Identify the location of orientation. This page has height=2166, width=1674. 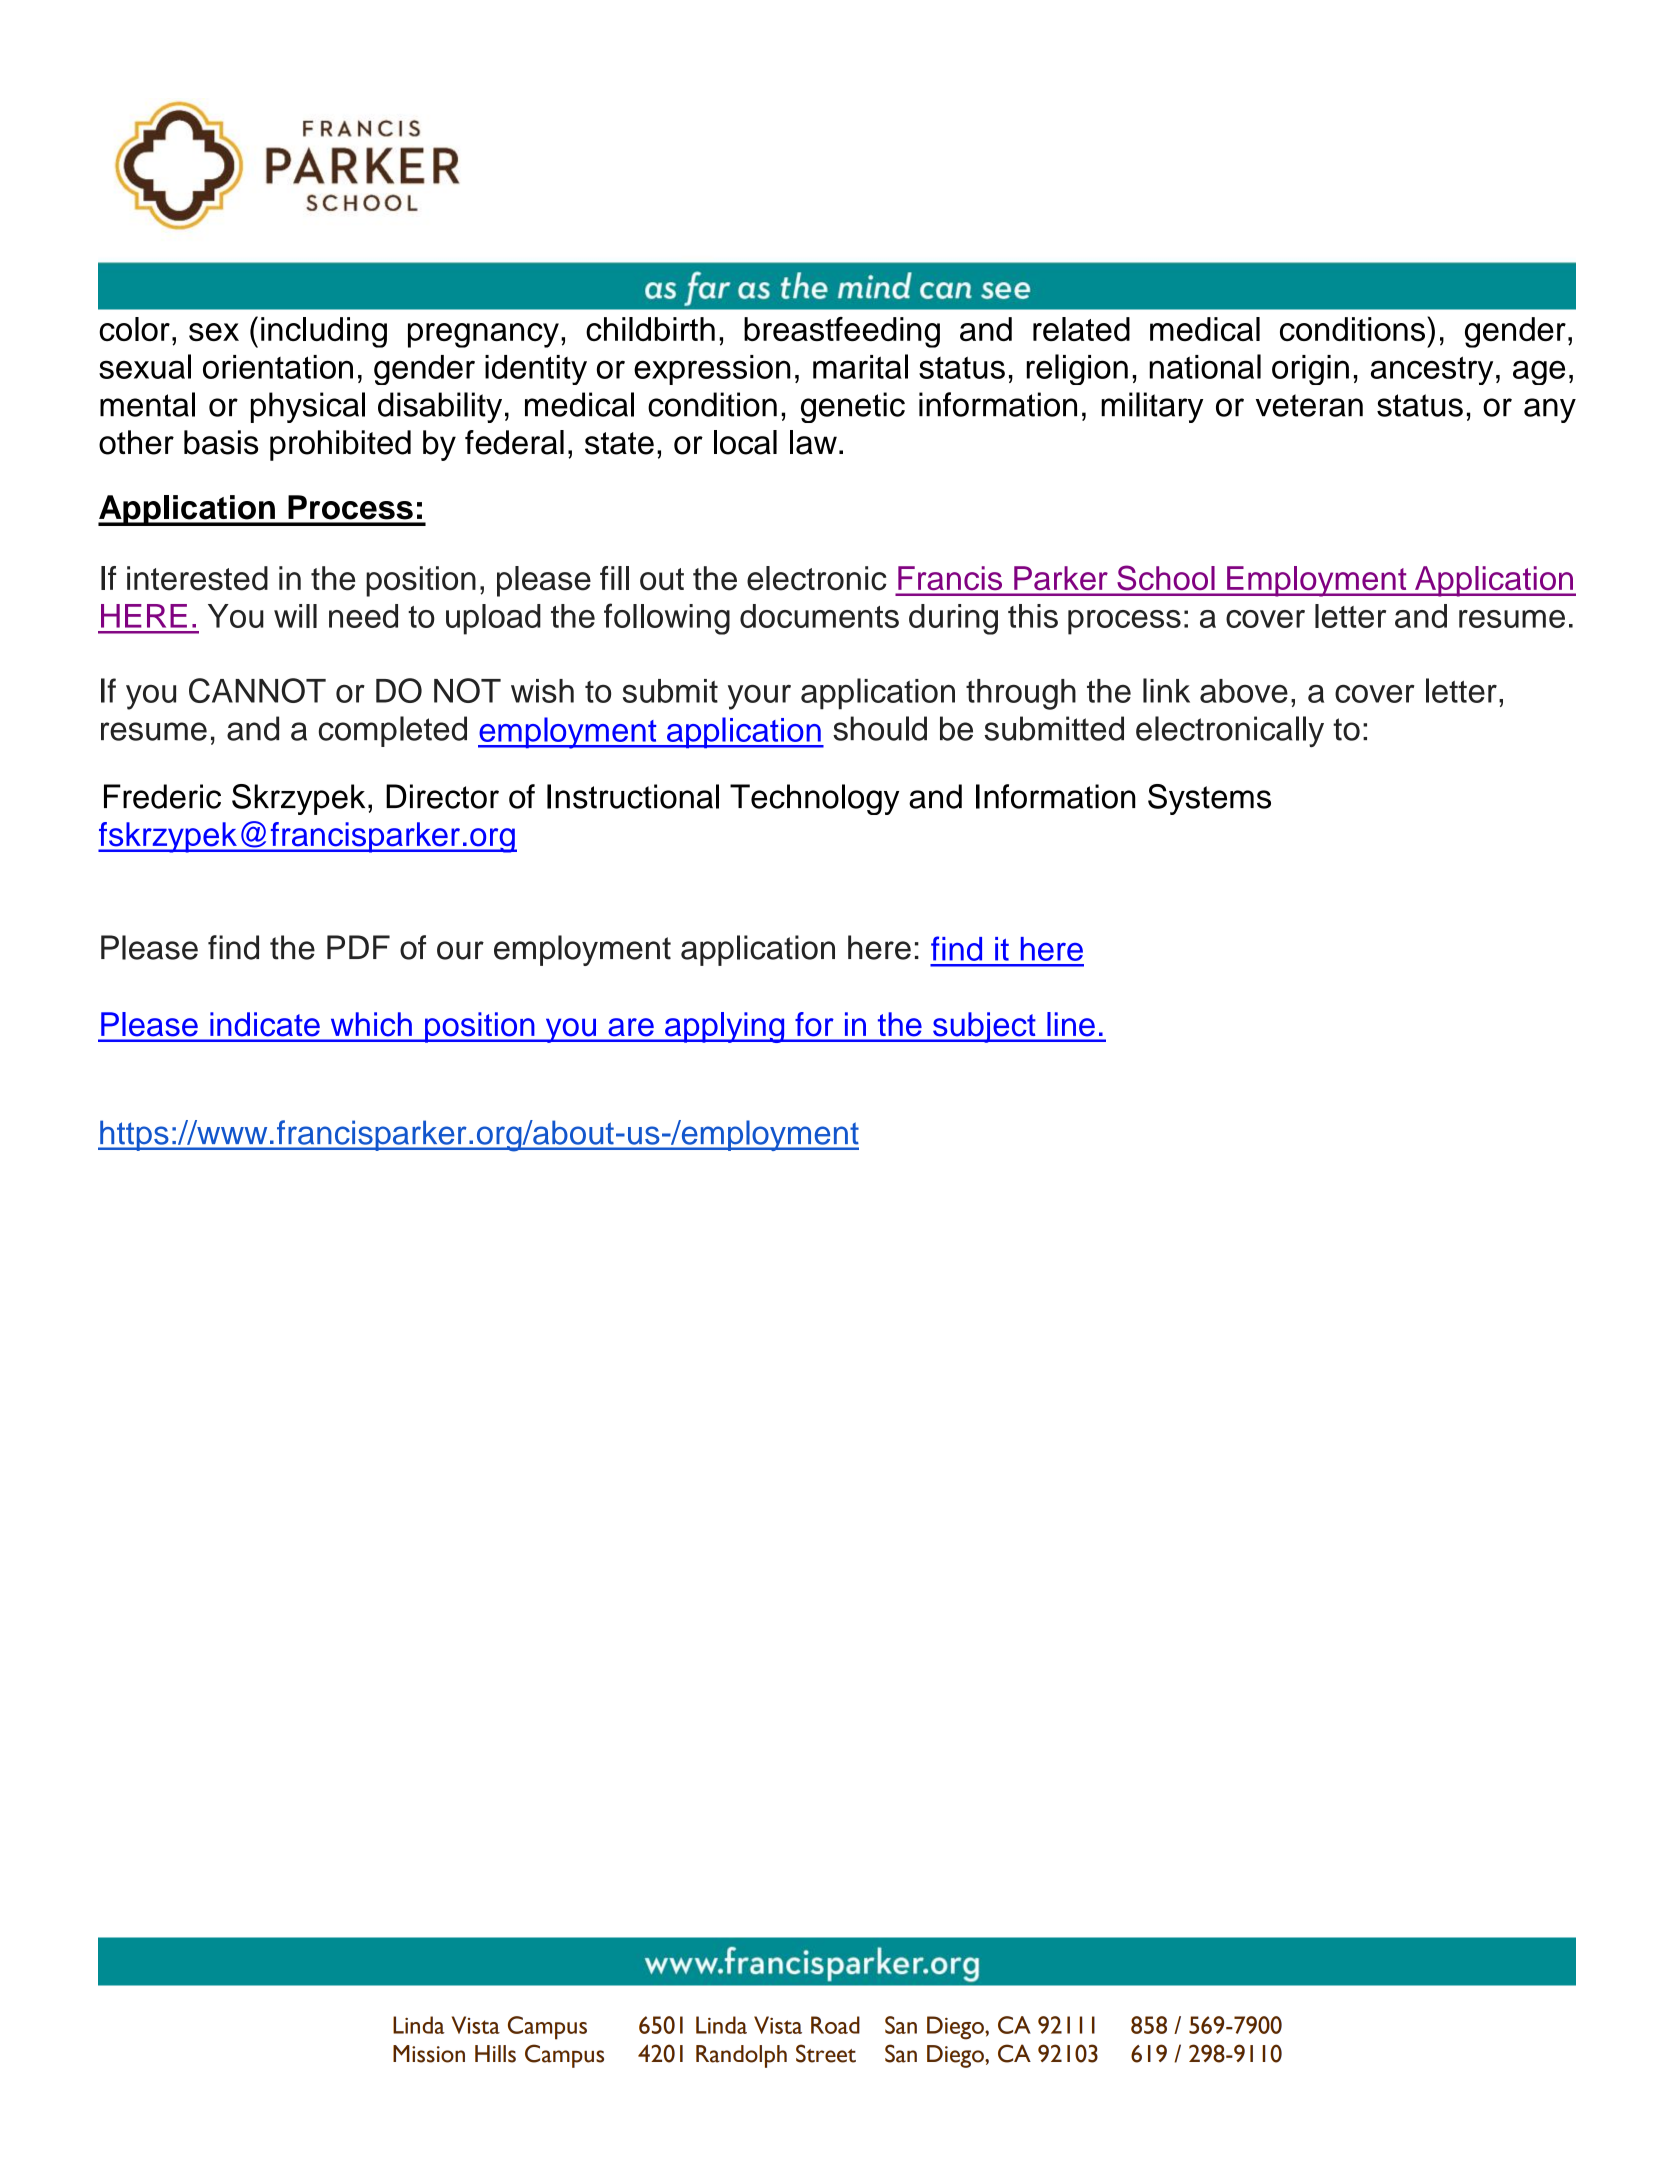
(278, 367).
